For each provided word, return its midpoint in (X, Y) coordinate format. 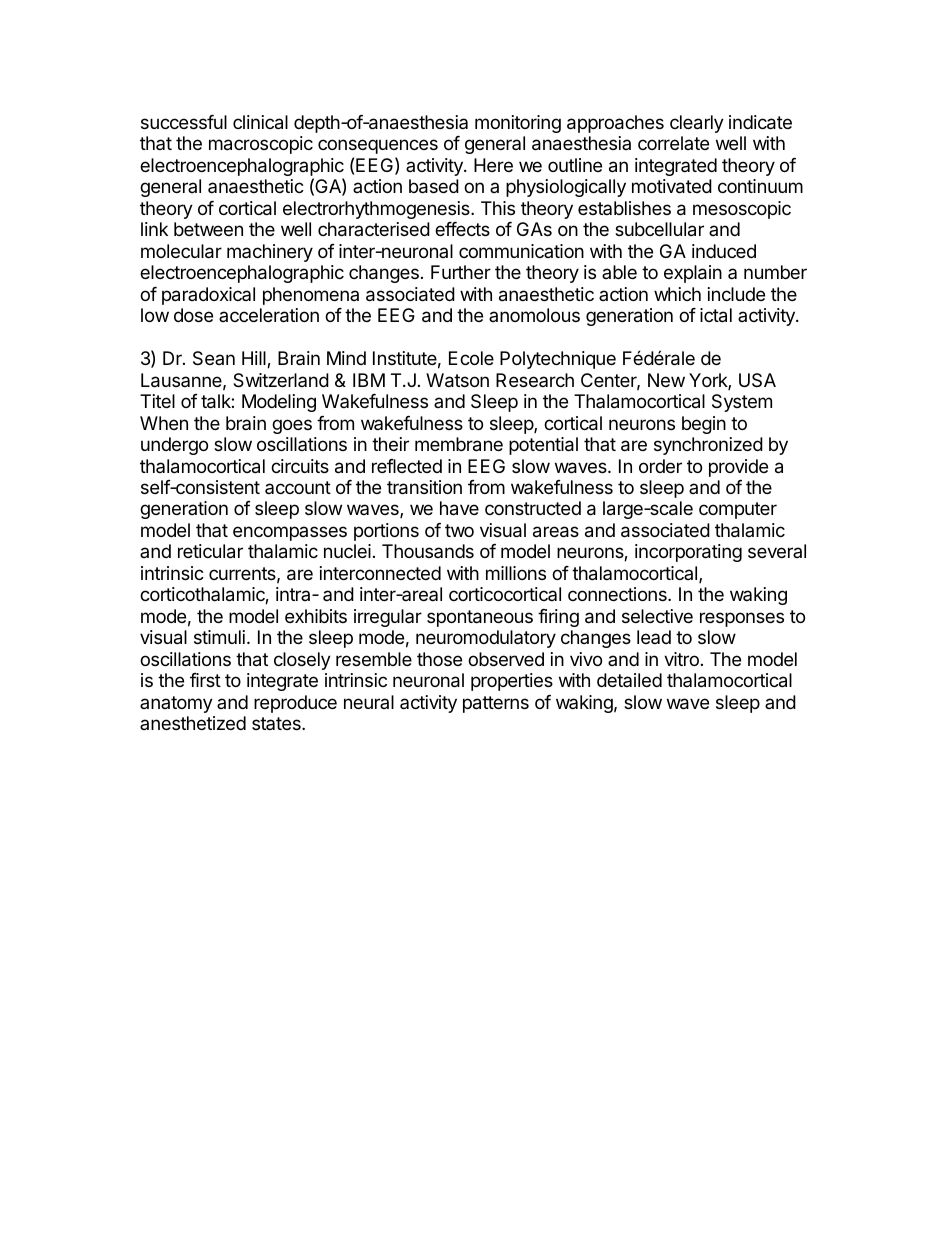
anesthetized (193, 723)
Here (493, 165)
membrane (459, 444)
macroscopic (261, 145)
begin (704, 425)
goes (292, 426)
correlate (673, 143)
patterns (496, 704)
